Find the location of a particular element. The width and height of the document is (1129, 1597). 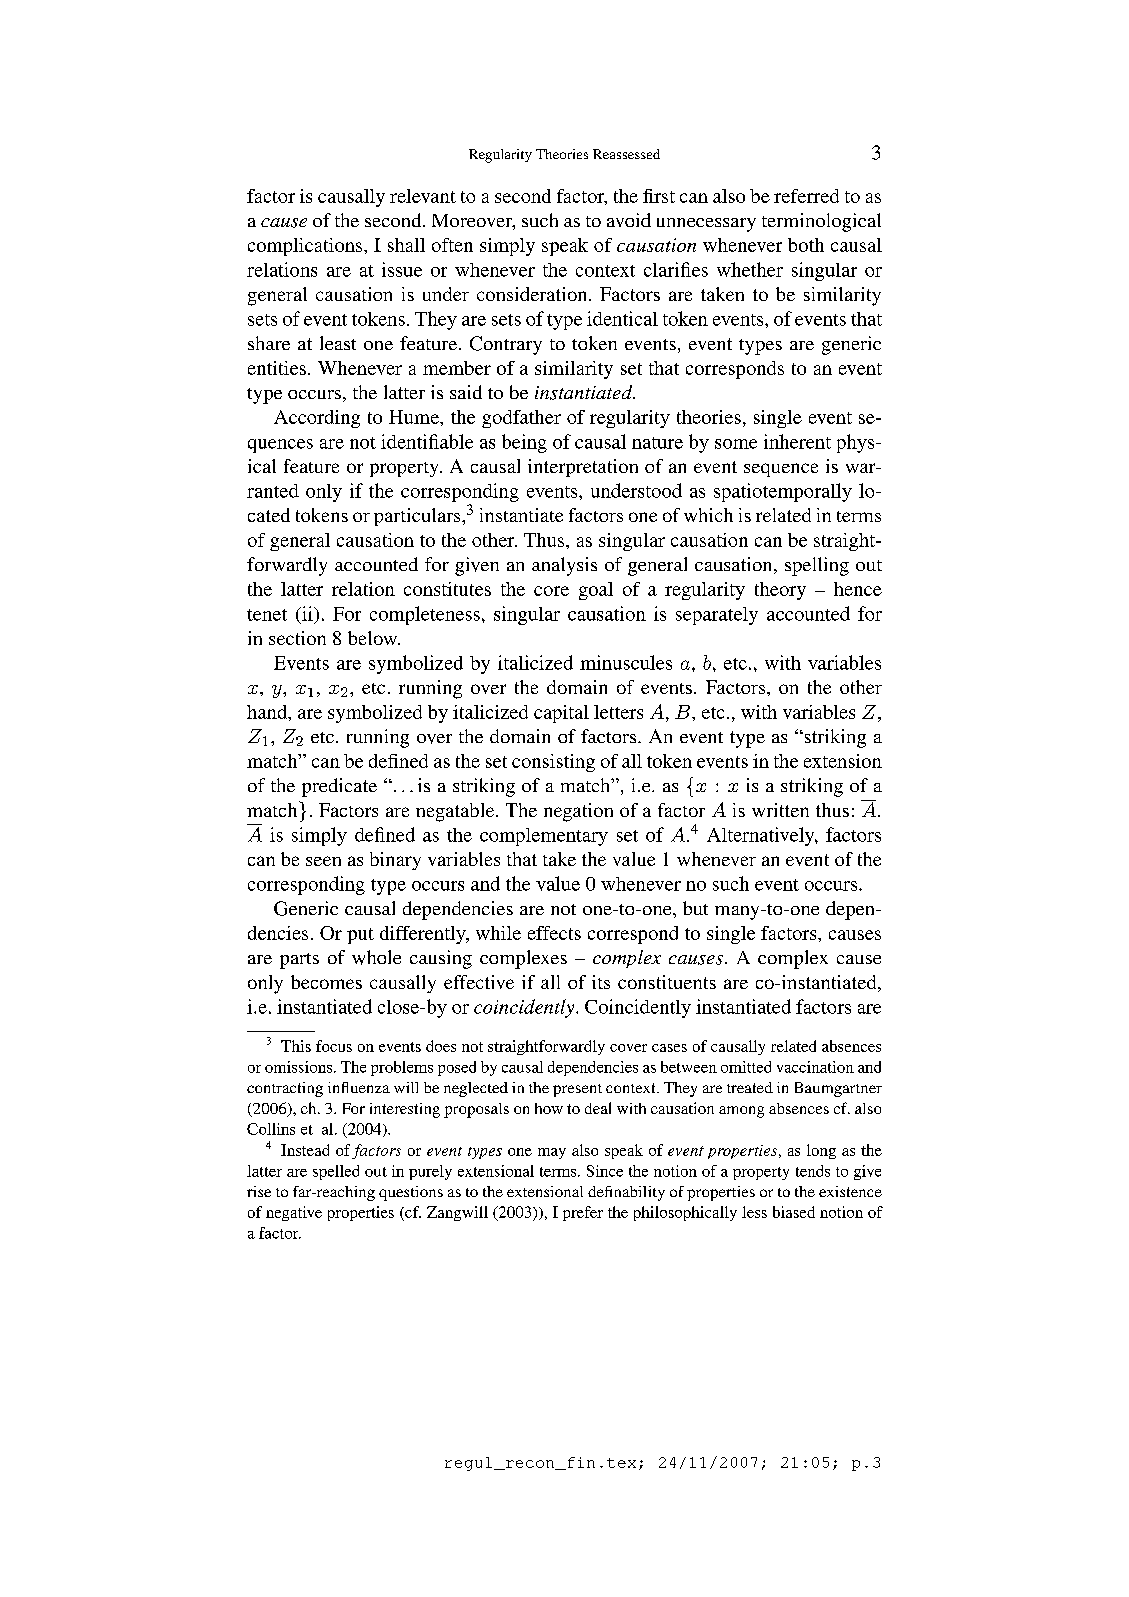

referred is located at coordinates (806, 196).
